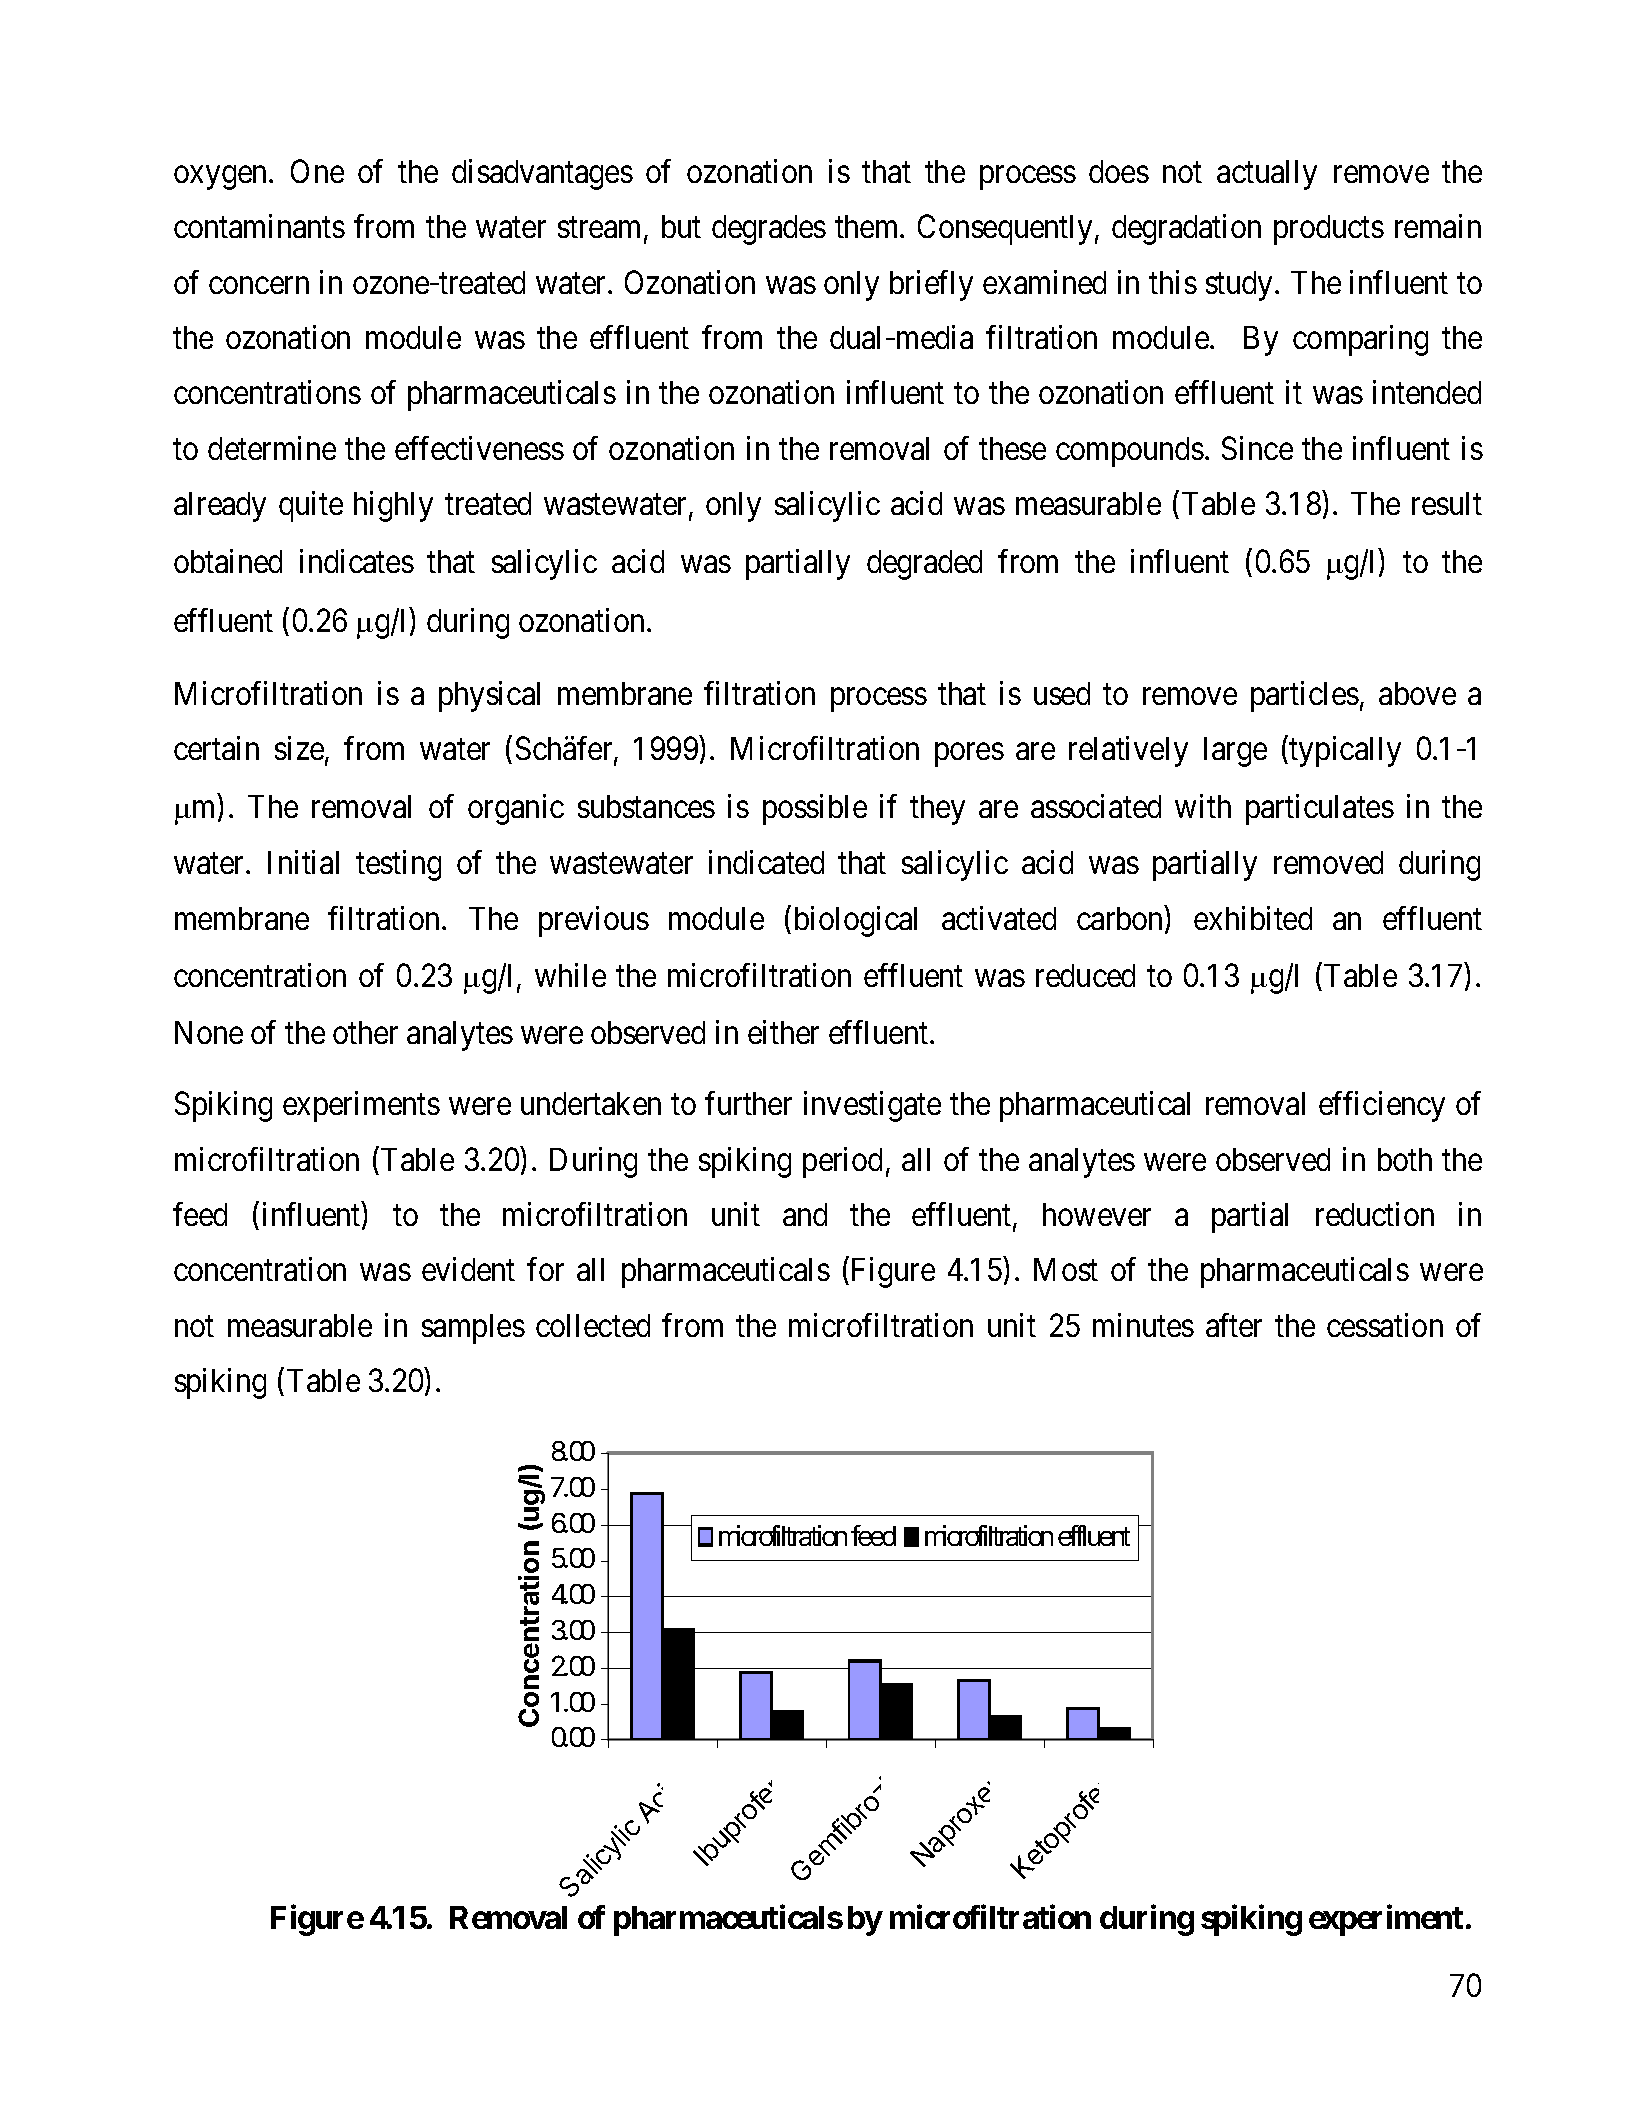 This document has width=1636, height=2118. Describe the element at coordinates (805, 1214) in the document. I see `and` at that location.
